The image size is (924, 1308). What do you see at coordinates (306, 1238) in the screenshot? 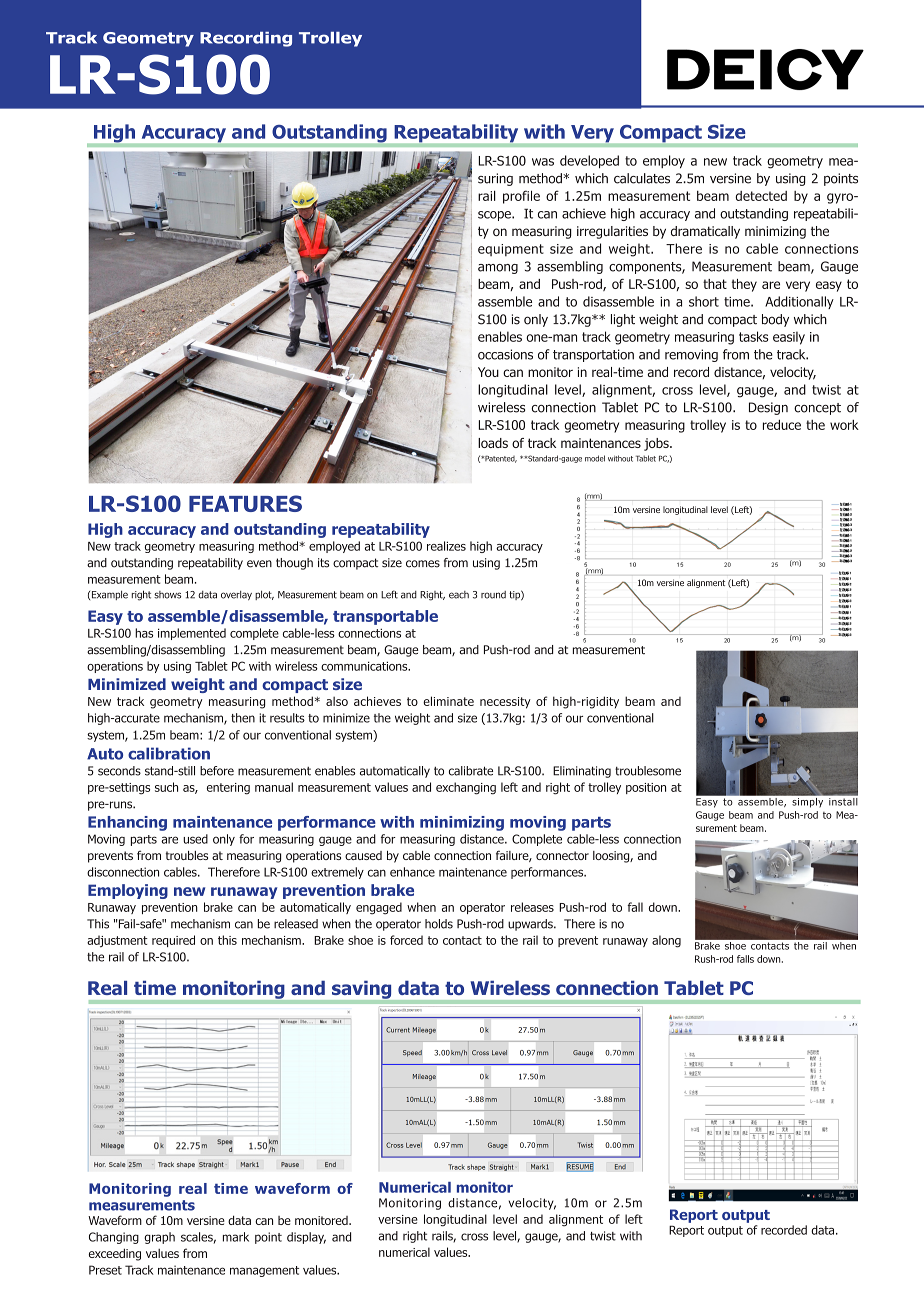
I see `display` at bounding box center [306, 1238].
